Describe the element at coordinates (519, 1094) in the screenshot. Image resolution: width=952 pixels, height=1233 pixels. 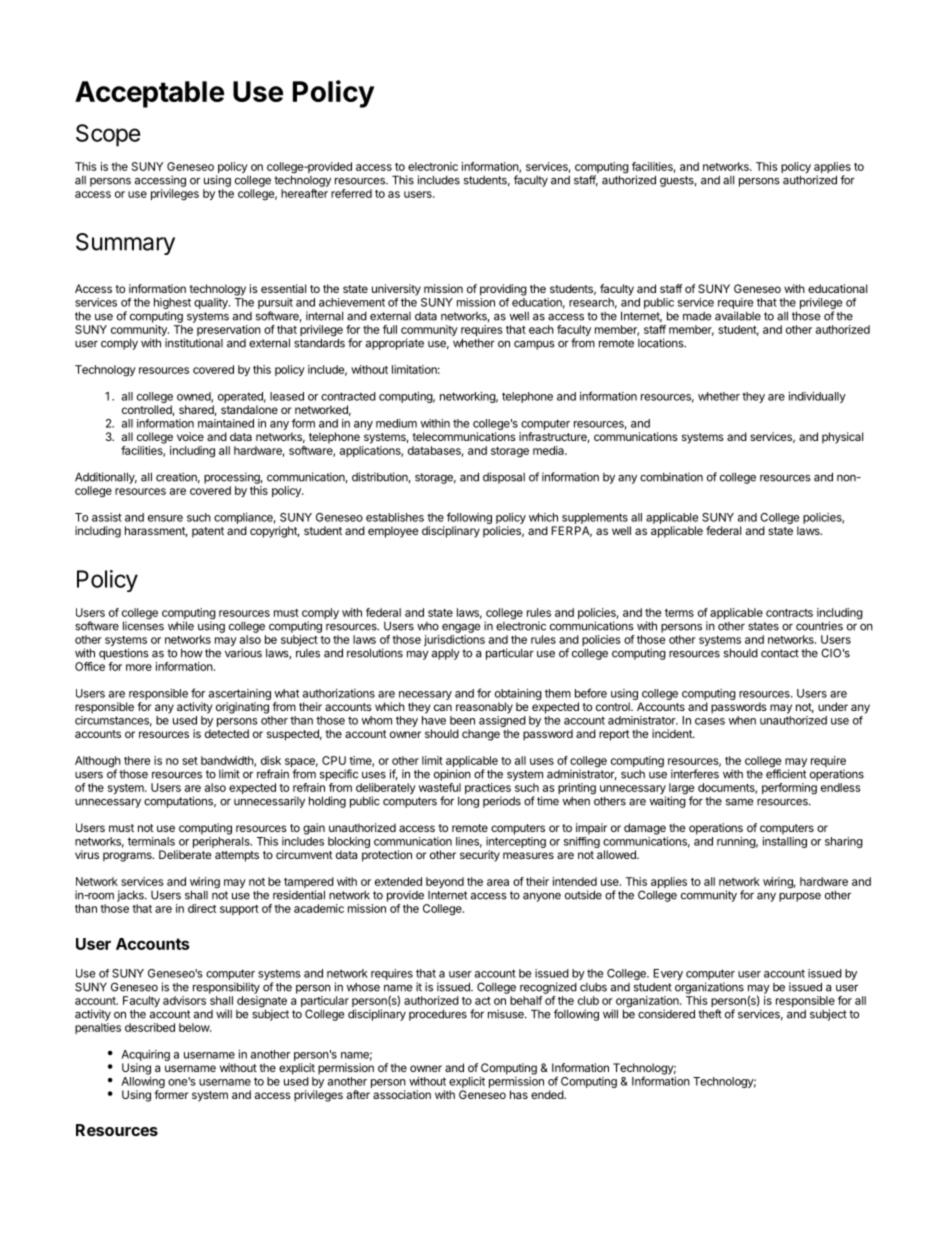
I see `has` at that location.
